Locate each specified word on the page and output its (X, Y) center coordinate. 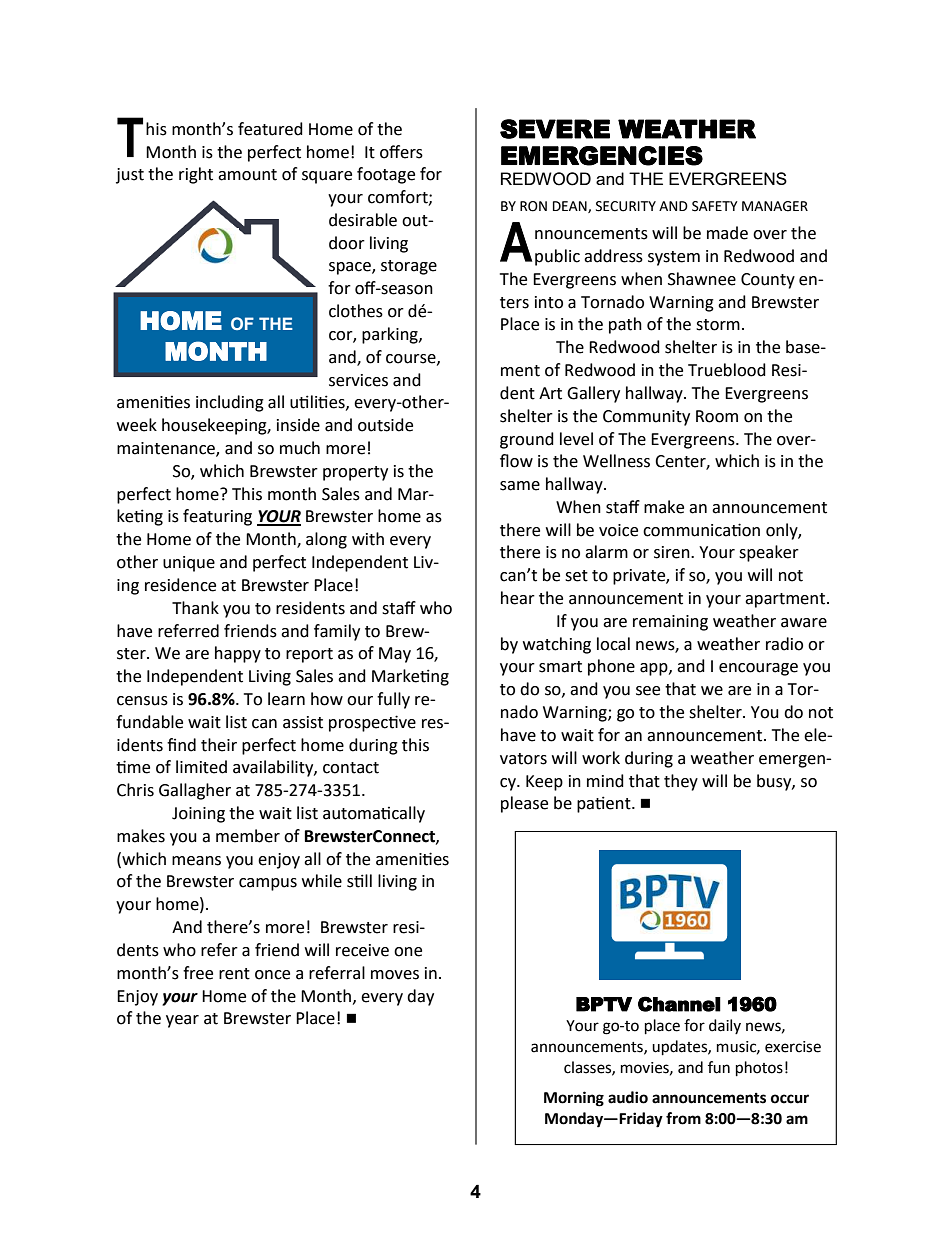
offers (401, 152)
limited (201, 767)
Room (717, 416)
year (182, 1021)
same (520, 486)
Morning (574, 1099)
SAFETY (715, 206)
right (196, 175)
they (681, 782)
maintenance (167, 449)
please (524, 804)
